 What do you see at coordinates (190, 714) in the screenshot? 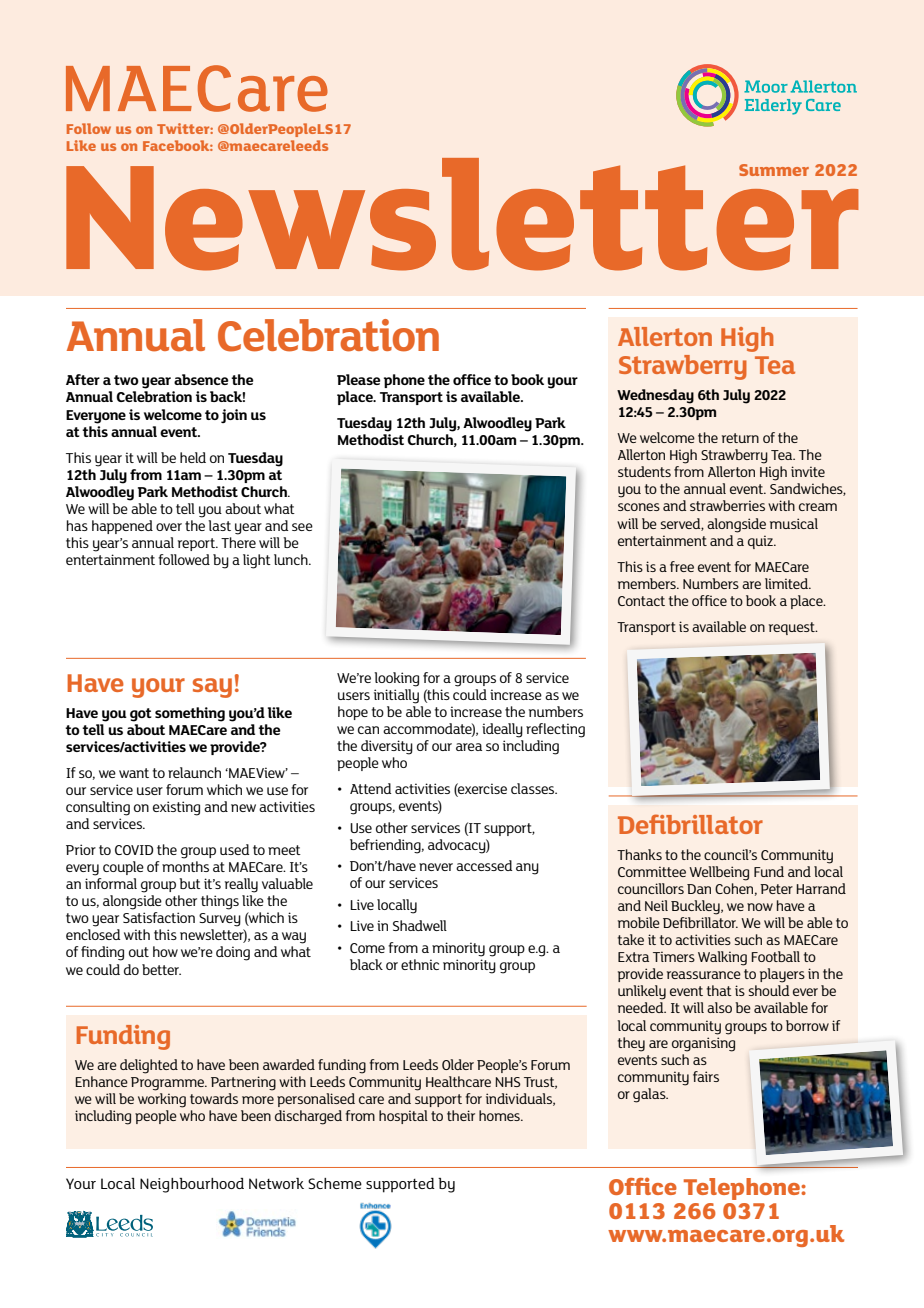
I see `something` at bounding box center [190, 714].
